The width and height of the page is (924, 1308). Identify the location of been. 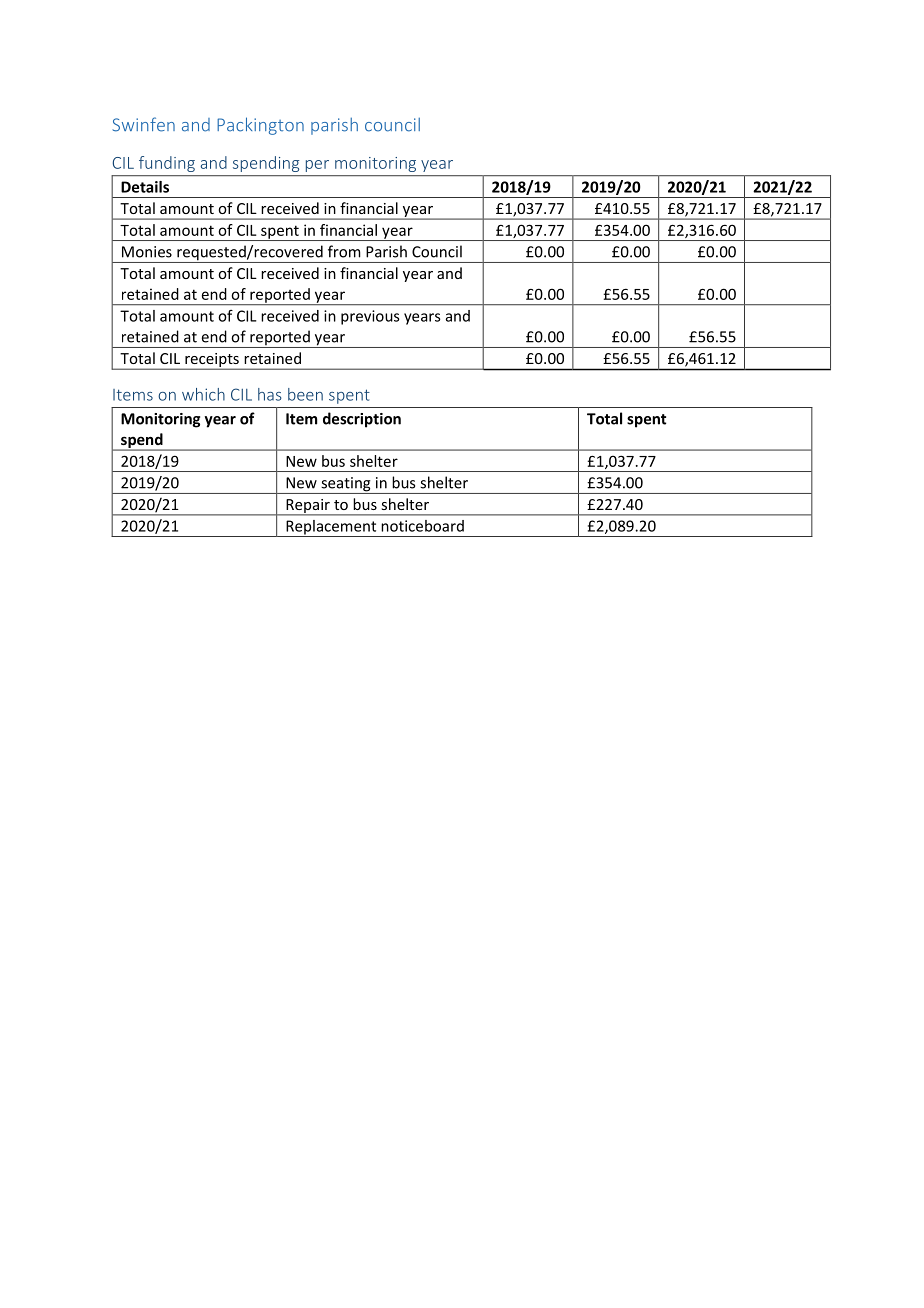
(305, 394).
